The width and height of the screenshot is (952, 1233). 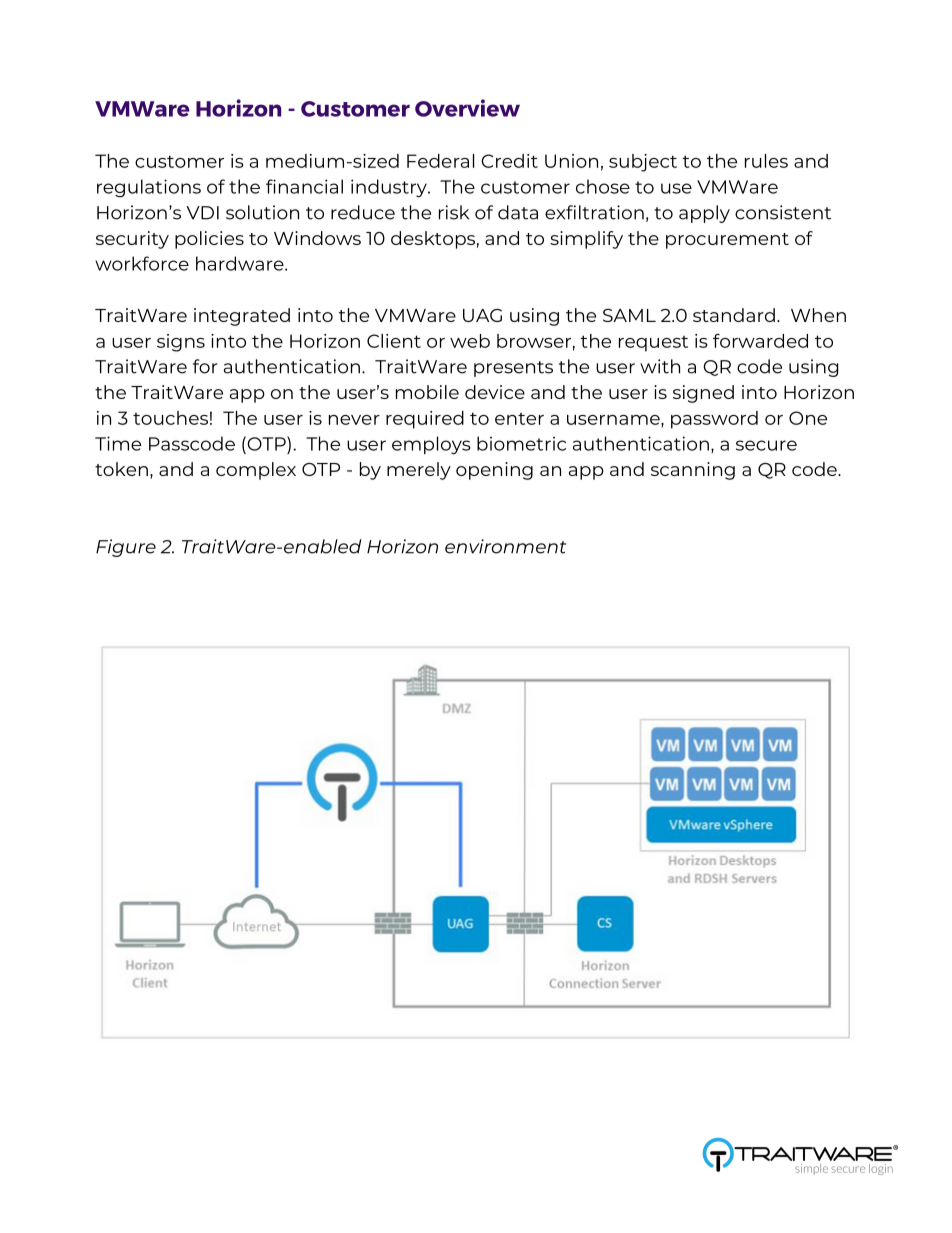 What do you see at coordinates (202, 213) in the screenshot?
I see `VDI` at bounding box center [202, 213].
